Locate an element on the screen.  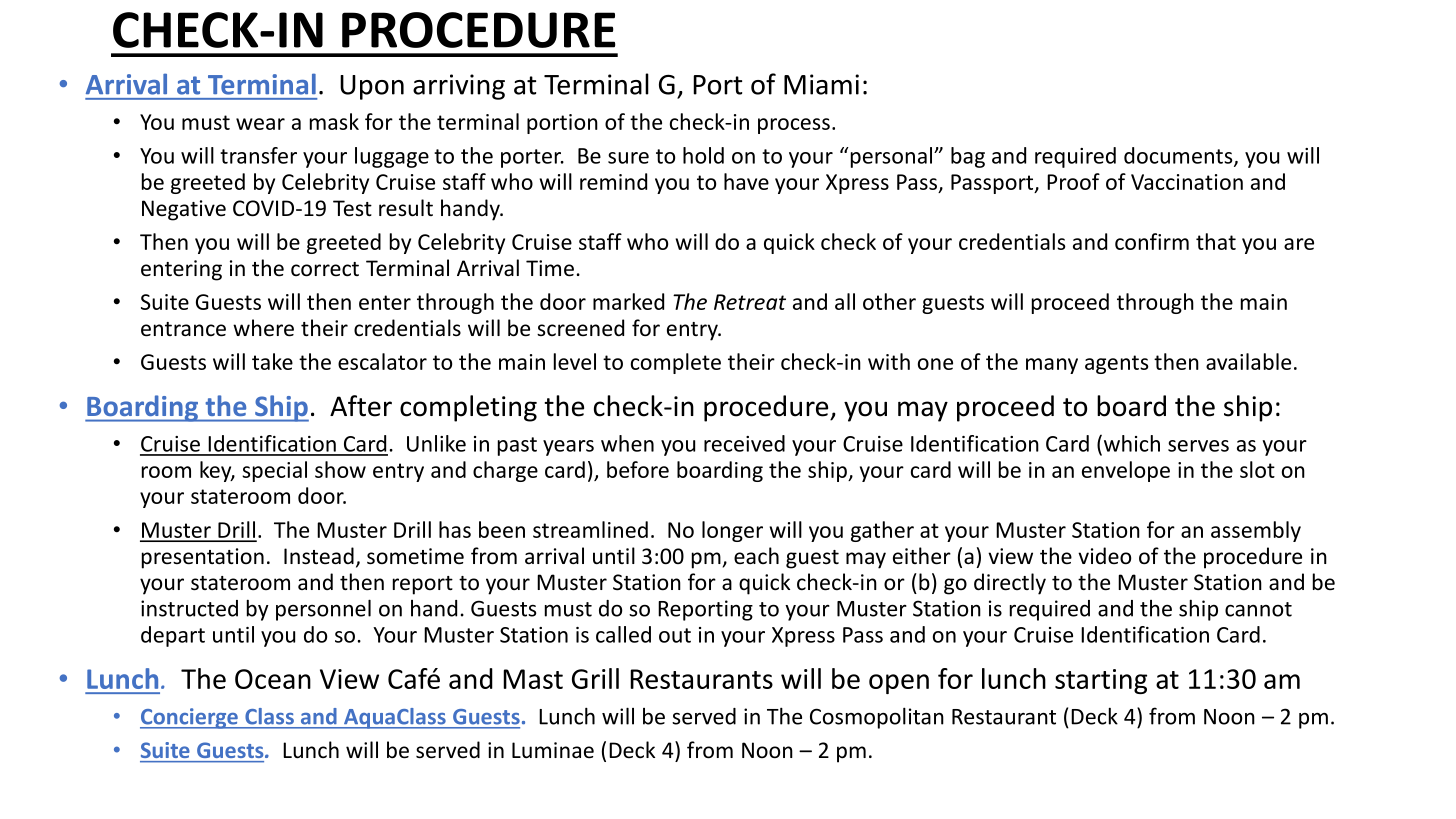
each is located at coordinates (756, 555).
